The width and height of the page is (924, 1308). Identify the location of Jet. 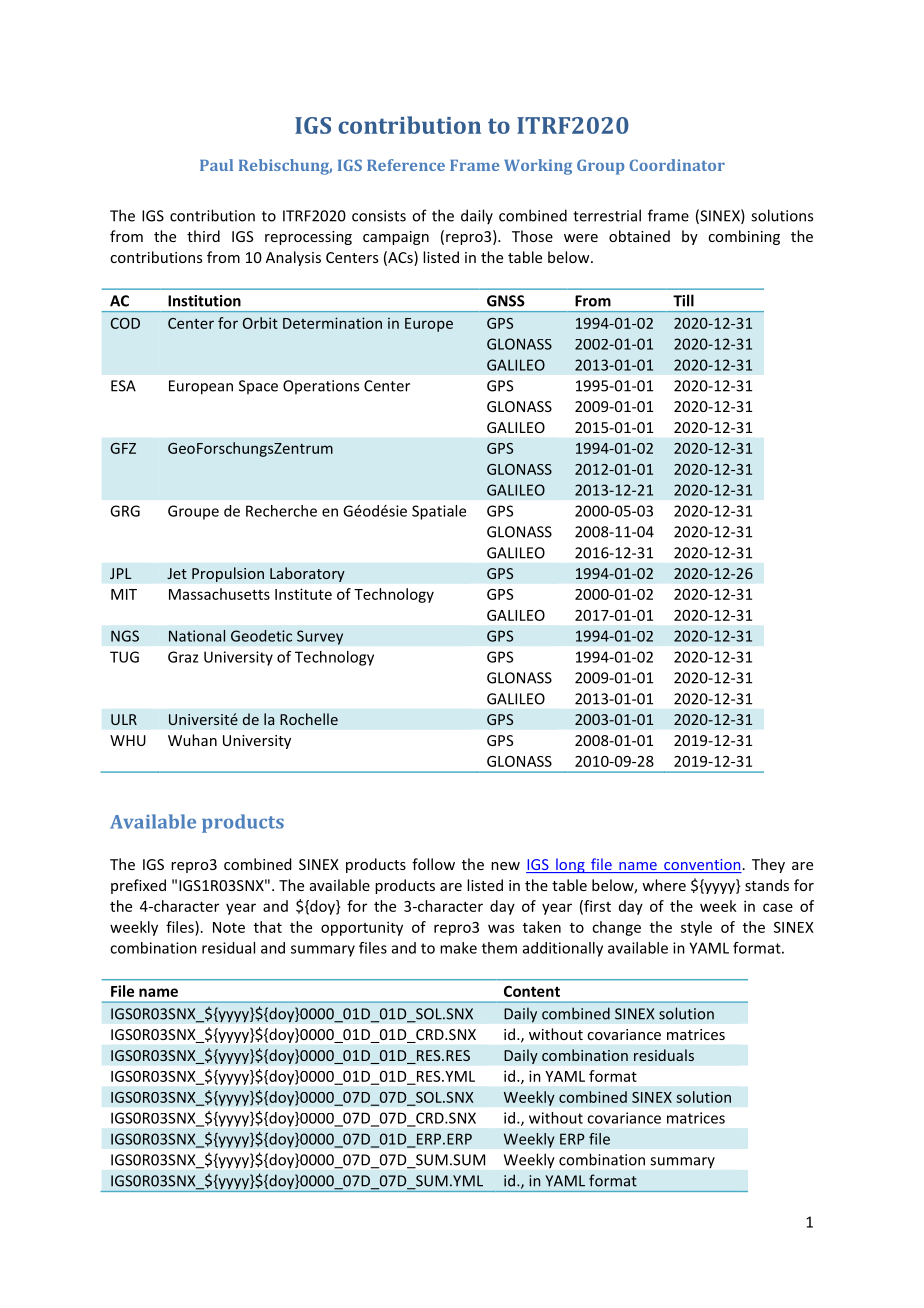
(177, 573).
